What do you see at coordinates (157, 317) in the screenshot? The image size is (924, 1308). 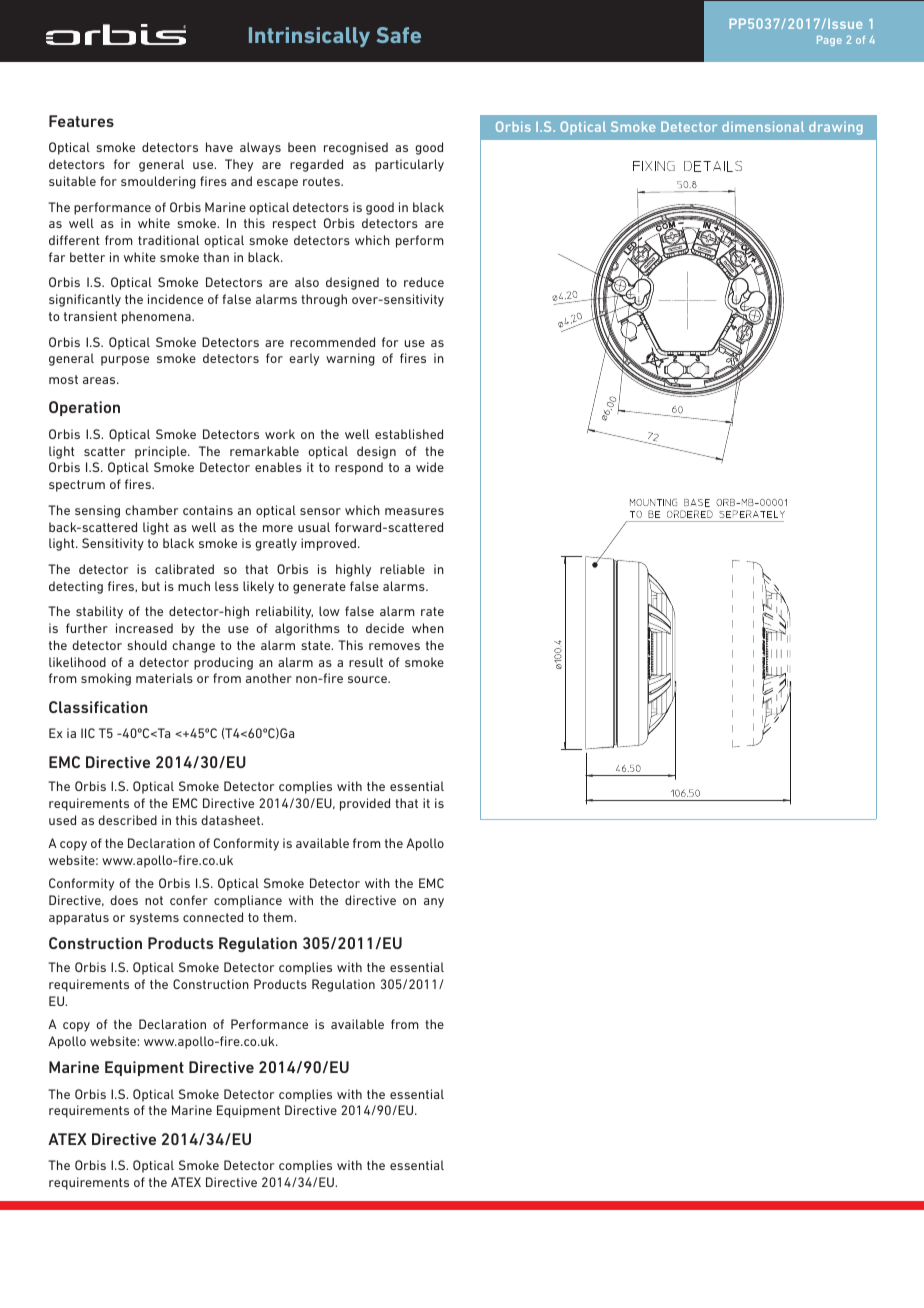 I see `phenomena` at bounding box center [157, 317].
